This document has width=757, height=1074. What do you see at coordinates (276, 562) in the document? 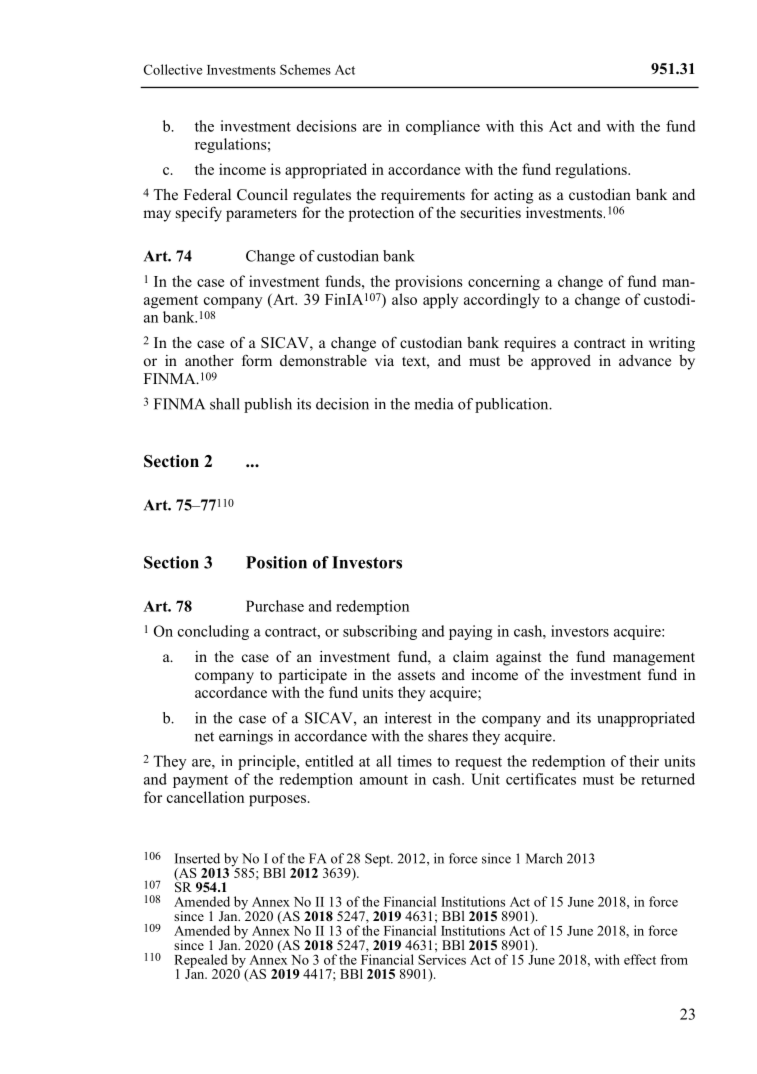
I see `Position` at bounding box center [276, 562].
